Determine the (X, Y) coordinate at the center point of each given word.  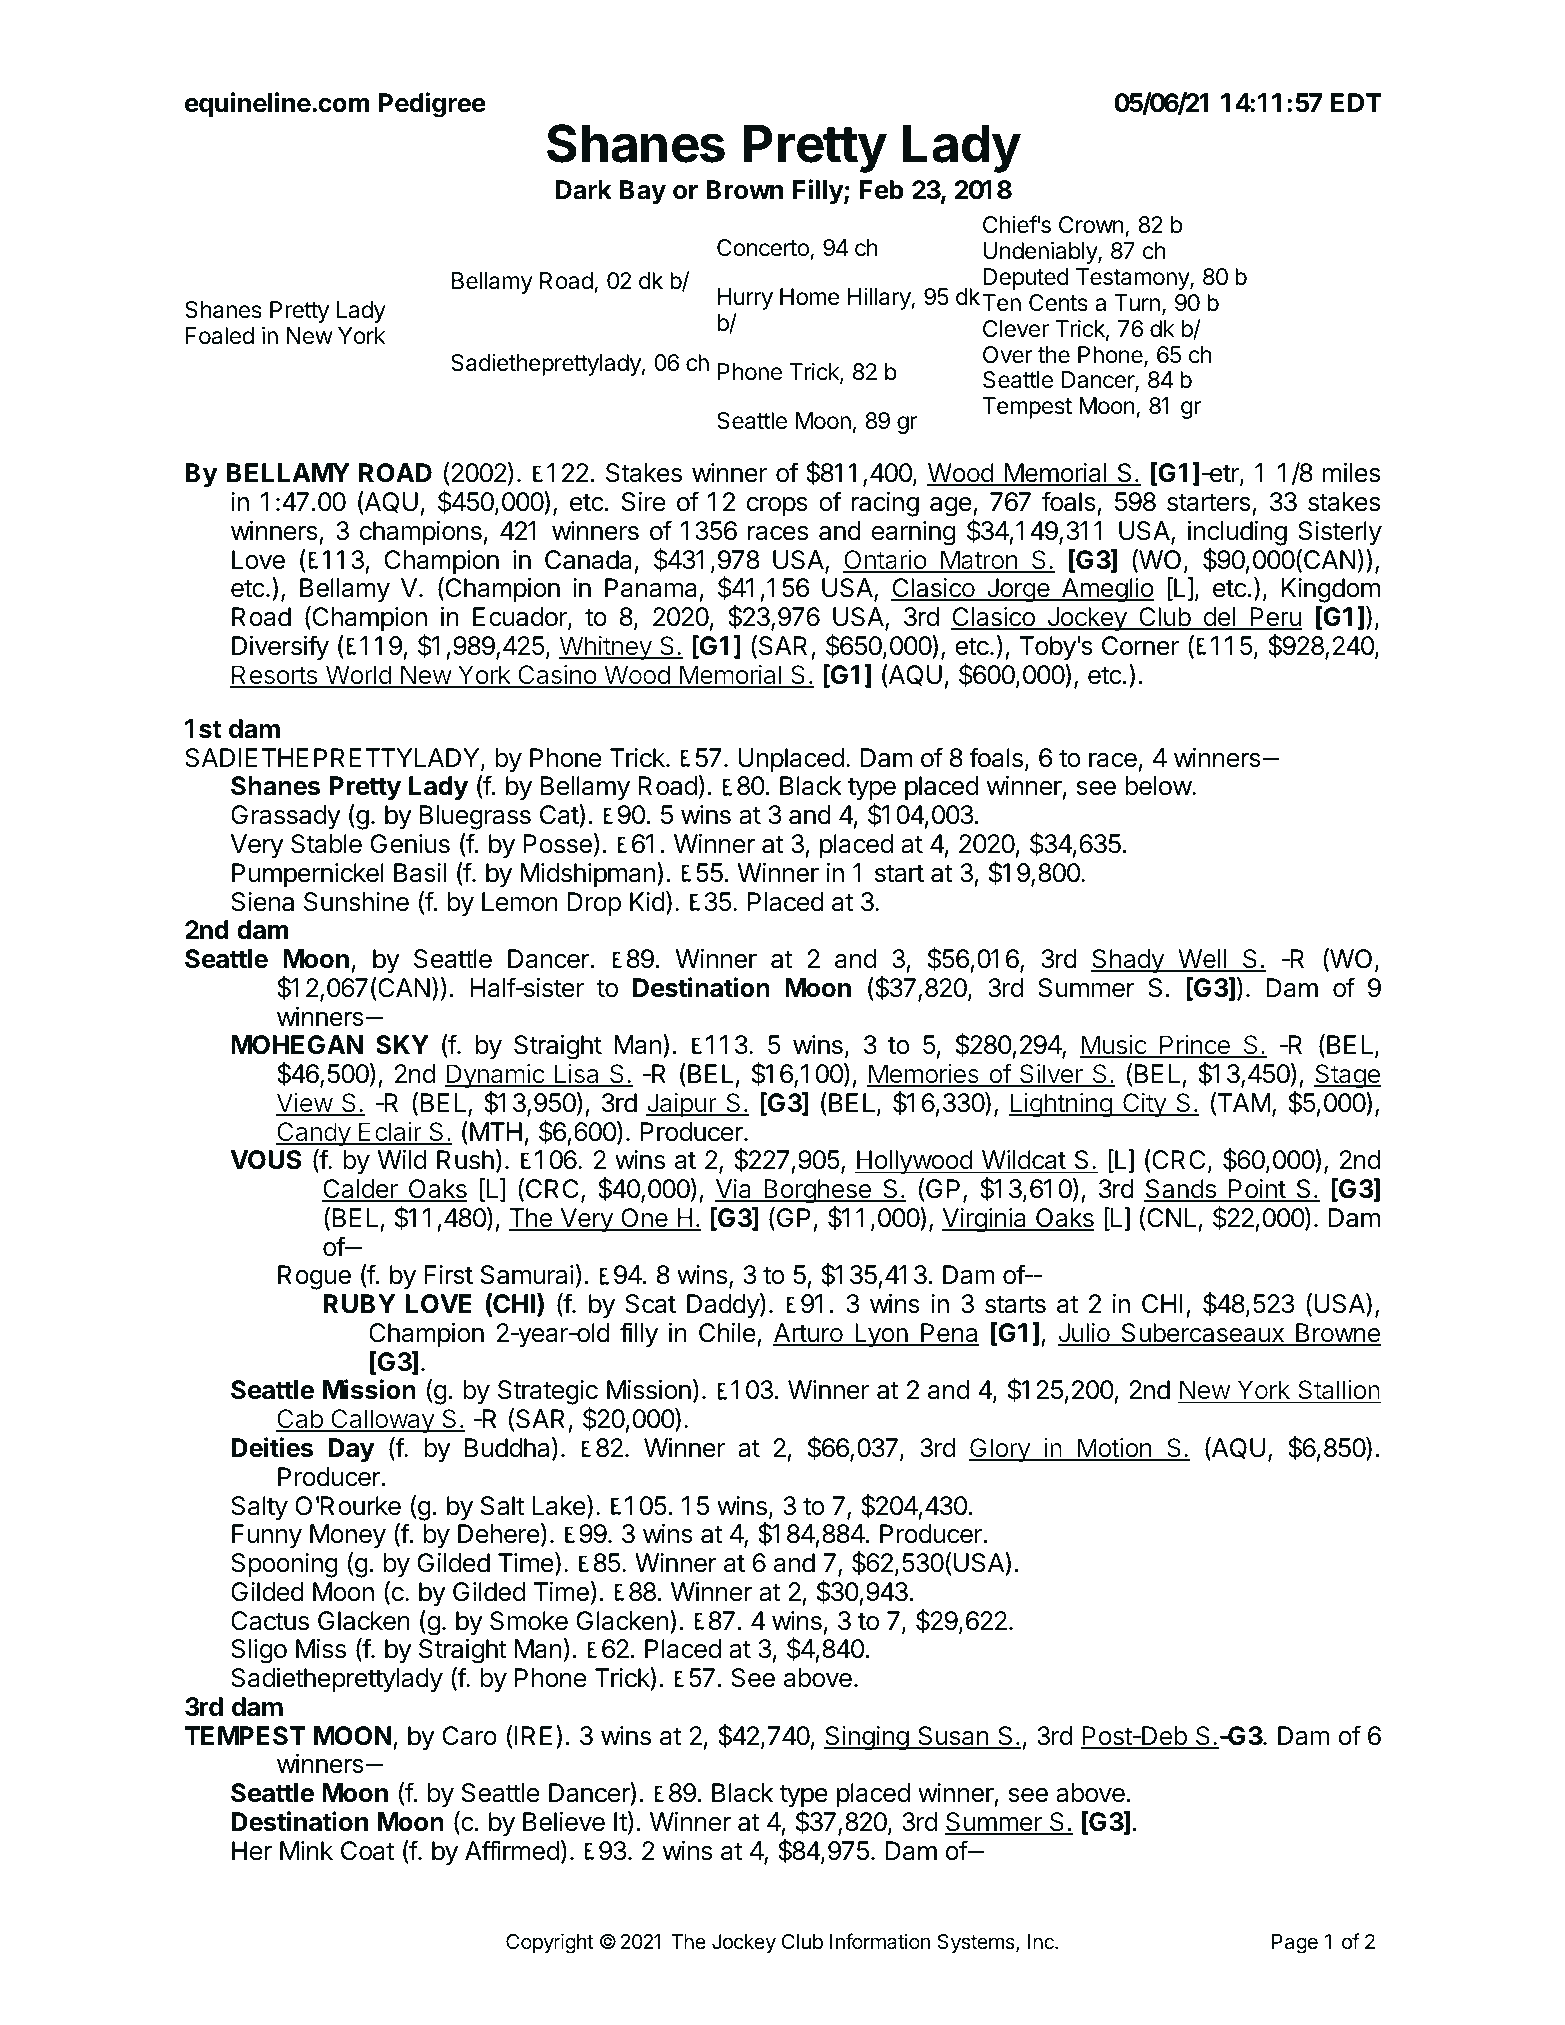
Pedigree (432, 105)
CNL (1171, 1218)
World (358, 676)
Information (880, 1941)
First (448, 1275)
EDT (1356, 102)
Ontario (886, 561)
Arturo (809, 1334)
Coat (367, 1851)
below (1159, 786)
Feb (882, 190)
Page (1295, 1944)
